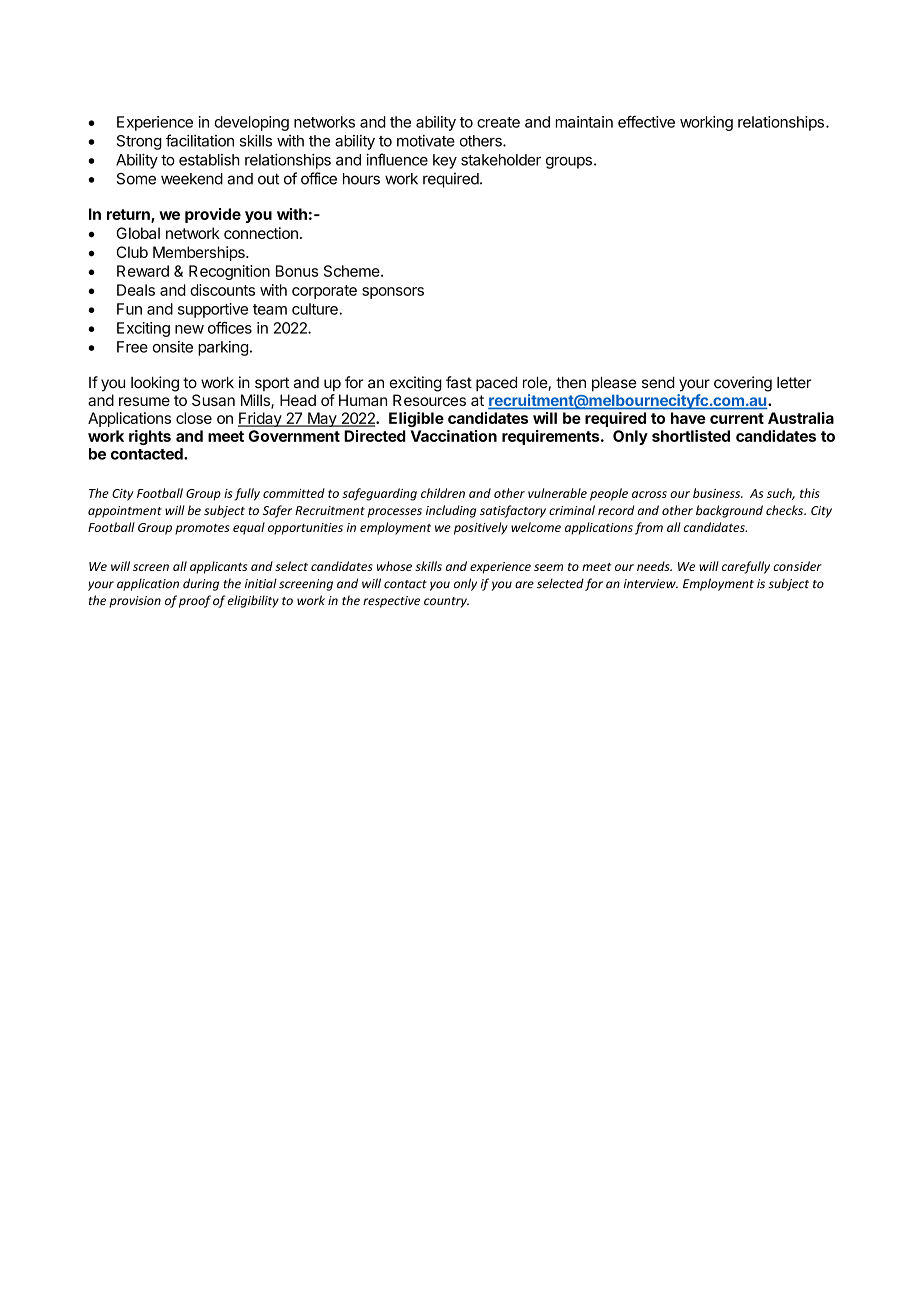 The width and height of the document is (924, 1308). Describe the element at coordinates (646, 121) in the document. I see `effective` at that location.
